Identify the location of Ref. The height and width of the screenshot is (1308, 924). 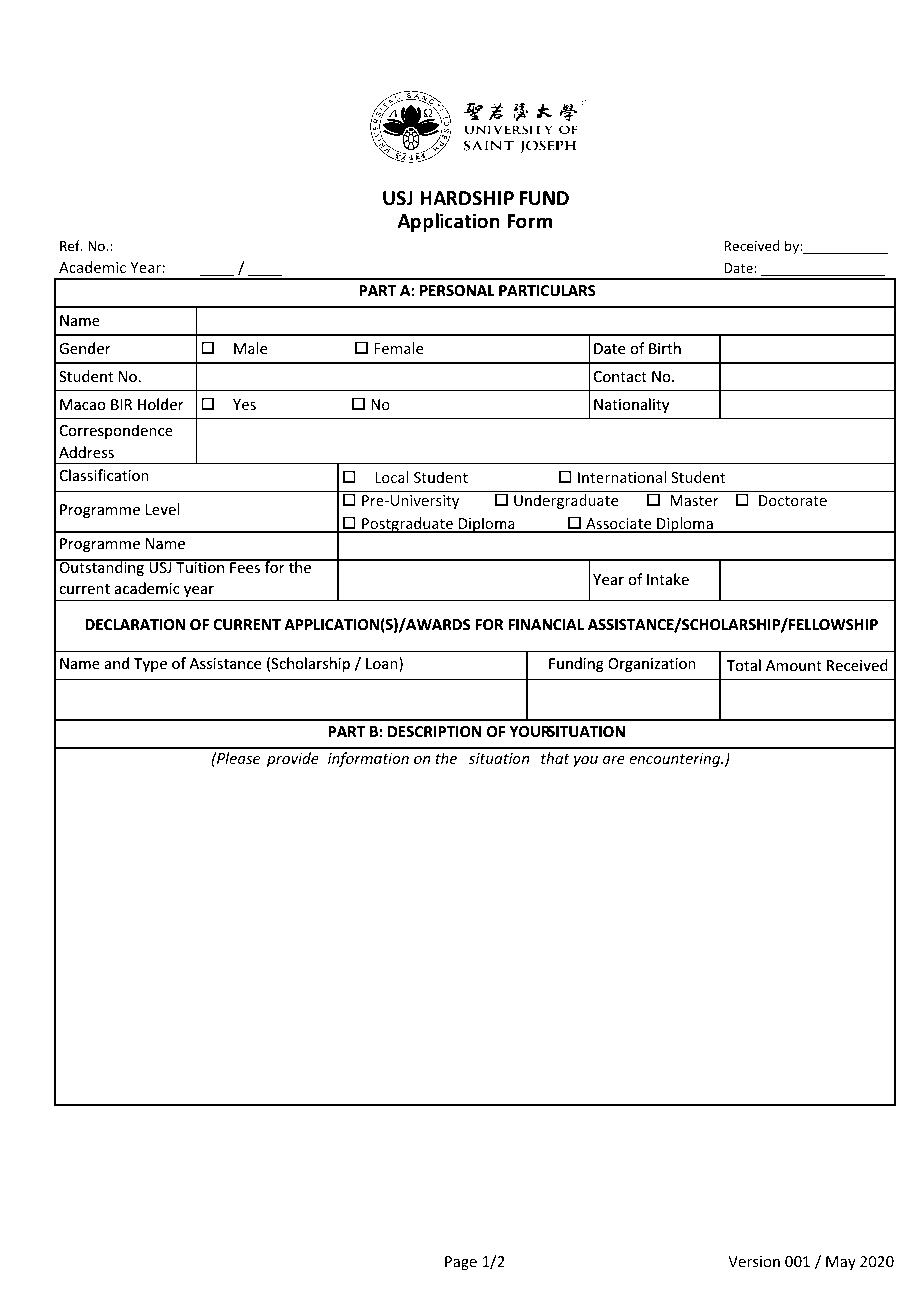
(71, 245).
